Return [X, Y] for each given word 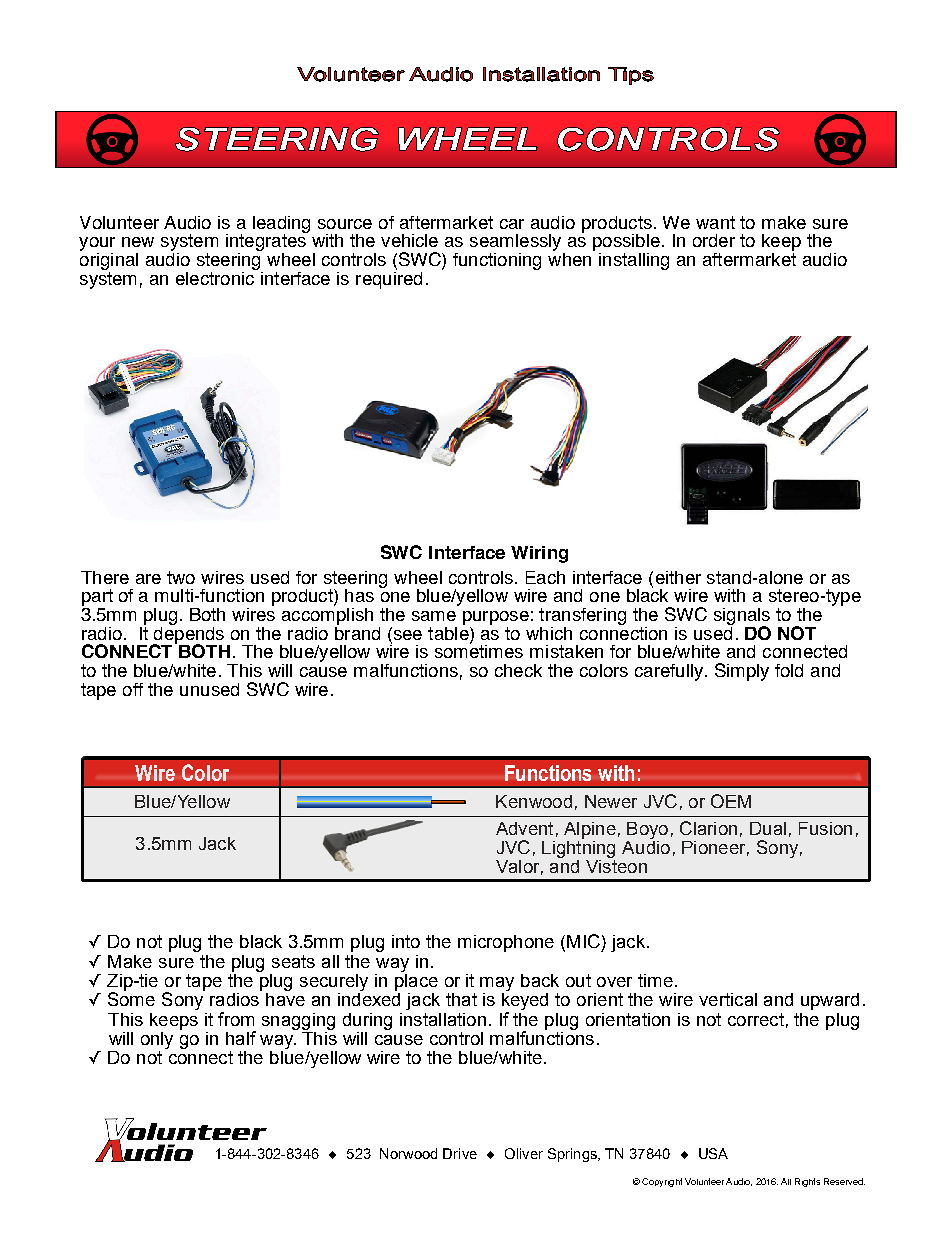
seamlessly [517, 244]
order [714, 240]
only [157, 1040]
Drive [460, 1153]
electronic [216, 277]
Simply [742, 672]
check [518, 670]
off [133, 689]
